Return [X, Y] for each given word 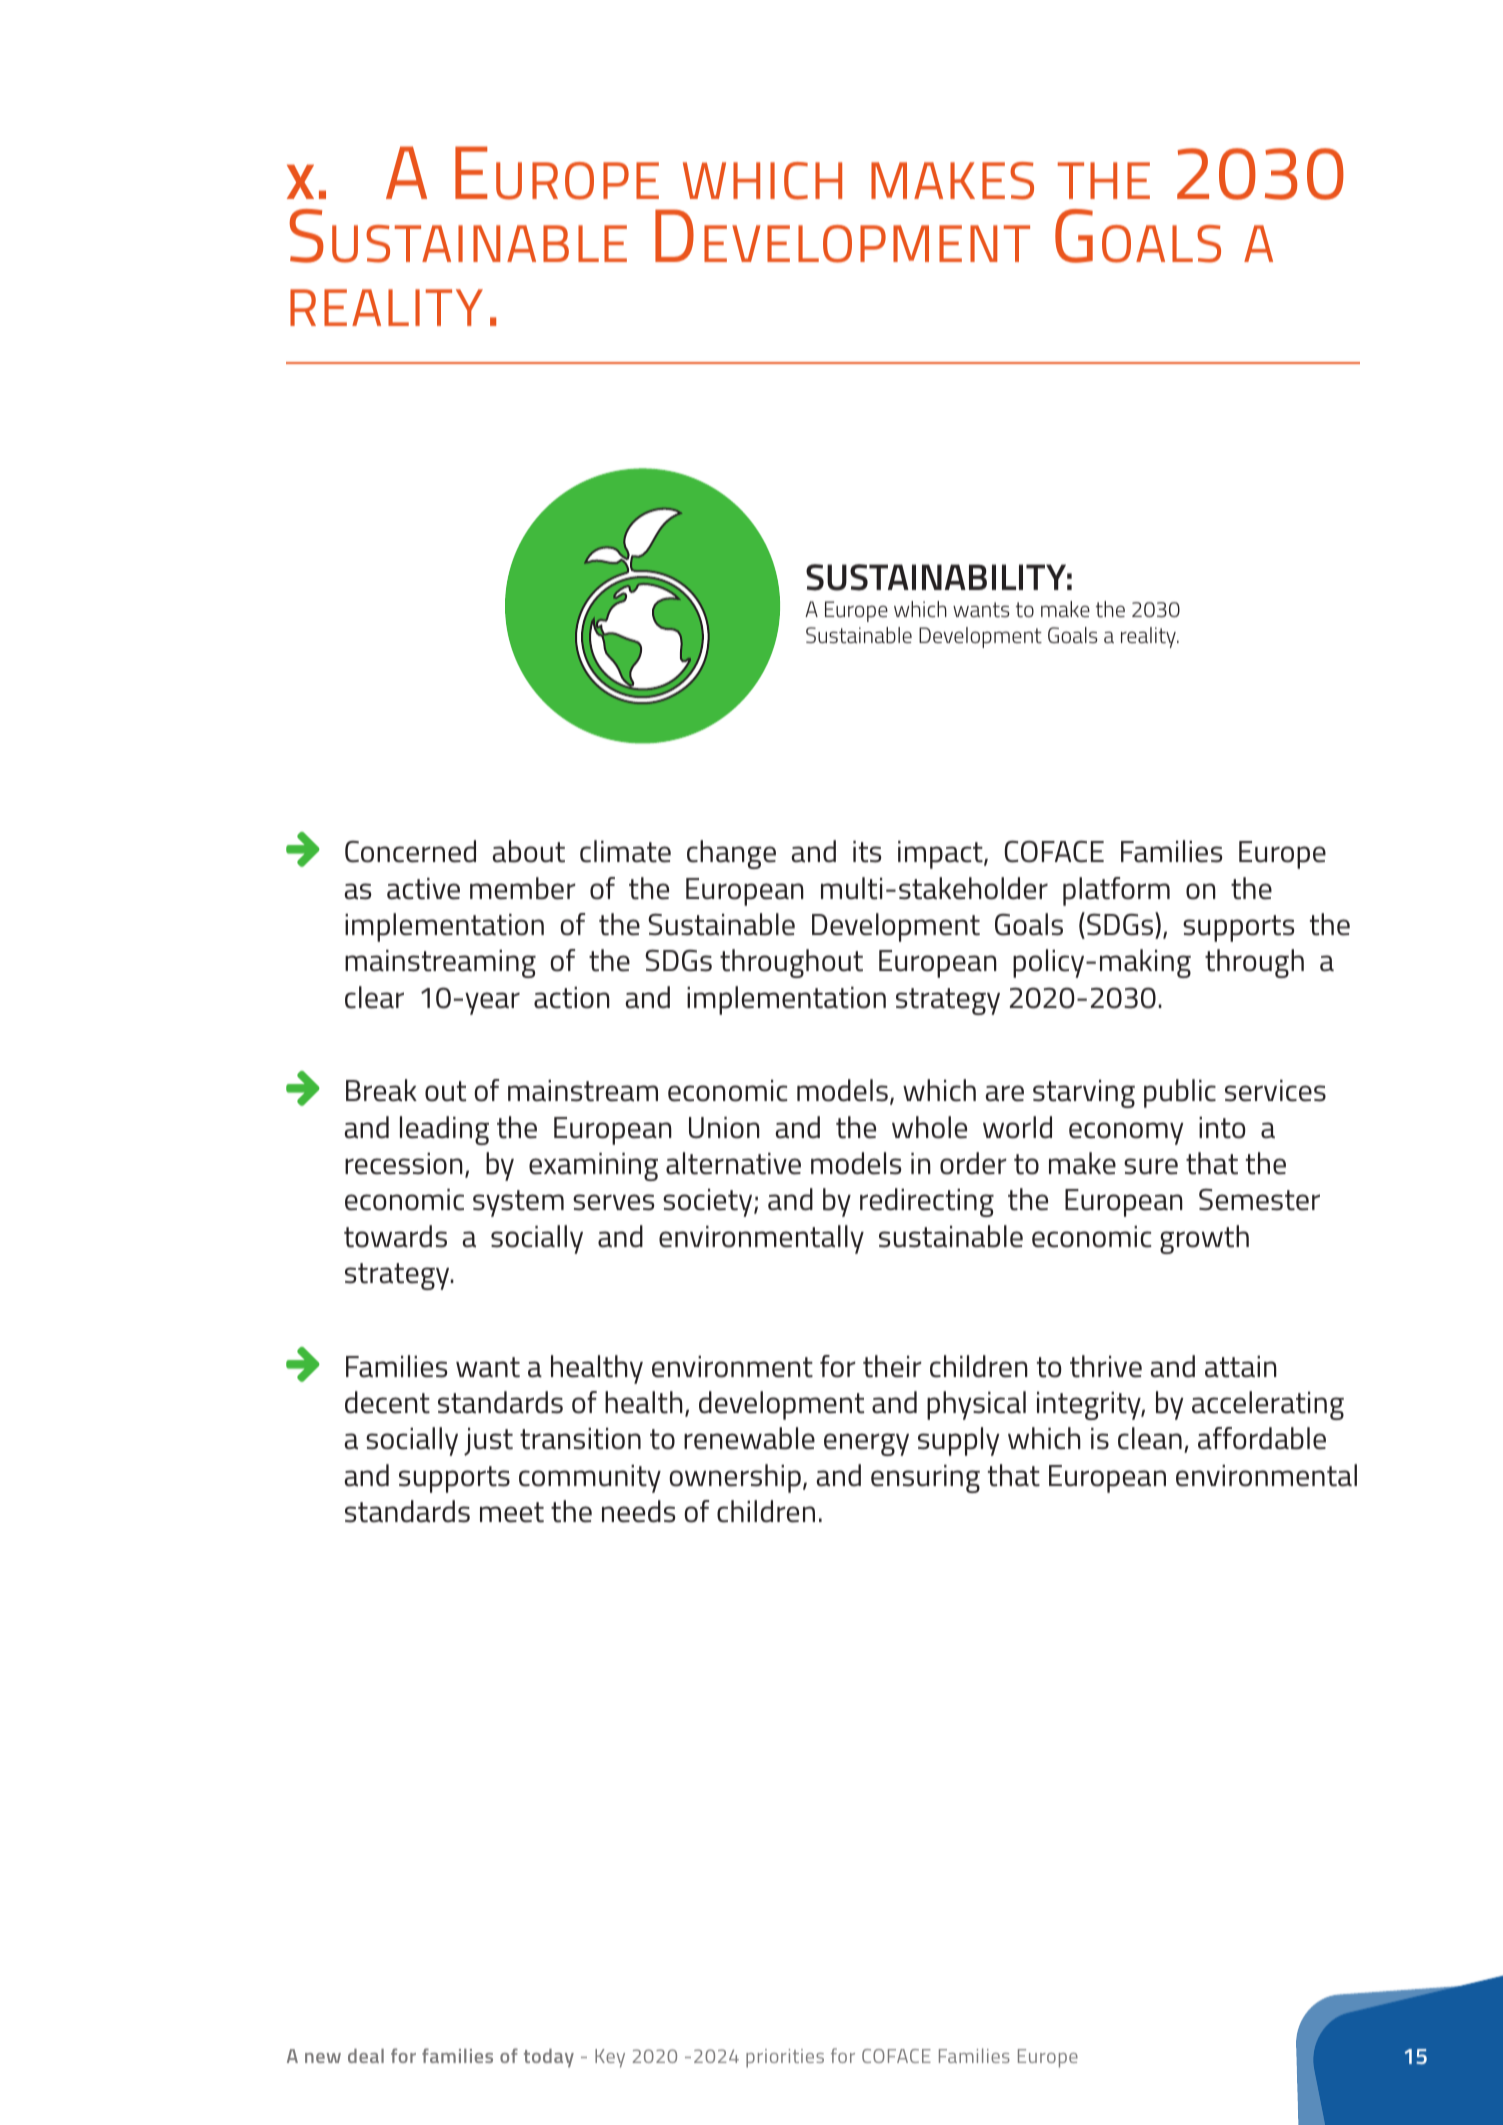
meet [512, 1512]
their [892, 1366]
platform [1116, 891]
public [1180, 1093]
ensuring [925, 1479]
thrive [1106, 1366]
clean [1150, 1438]
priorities [785, 2058]
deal [366, 2056]
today [549, 2058]
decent [387, 1402]
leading [444, 1130]
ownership [735, 1478]
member [522, 888]
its [867, 852]
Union [724, 1128]
